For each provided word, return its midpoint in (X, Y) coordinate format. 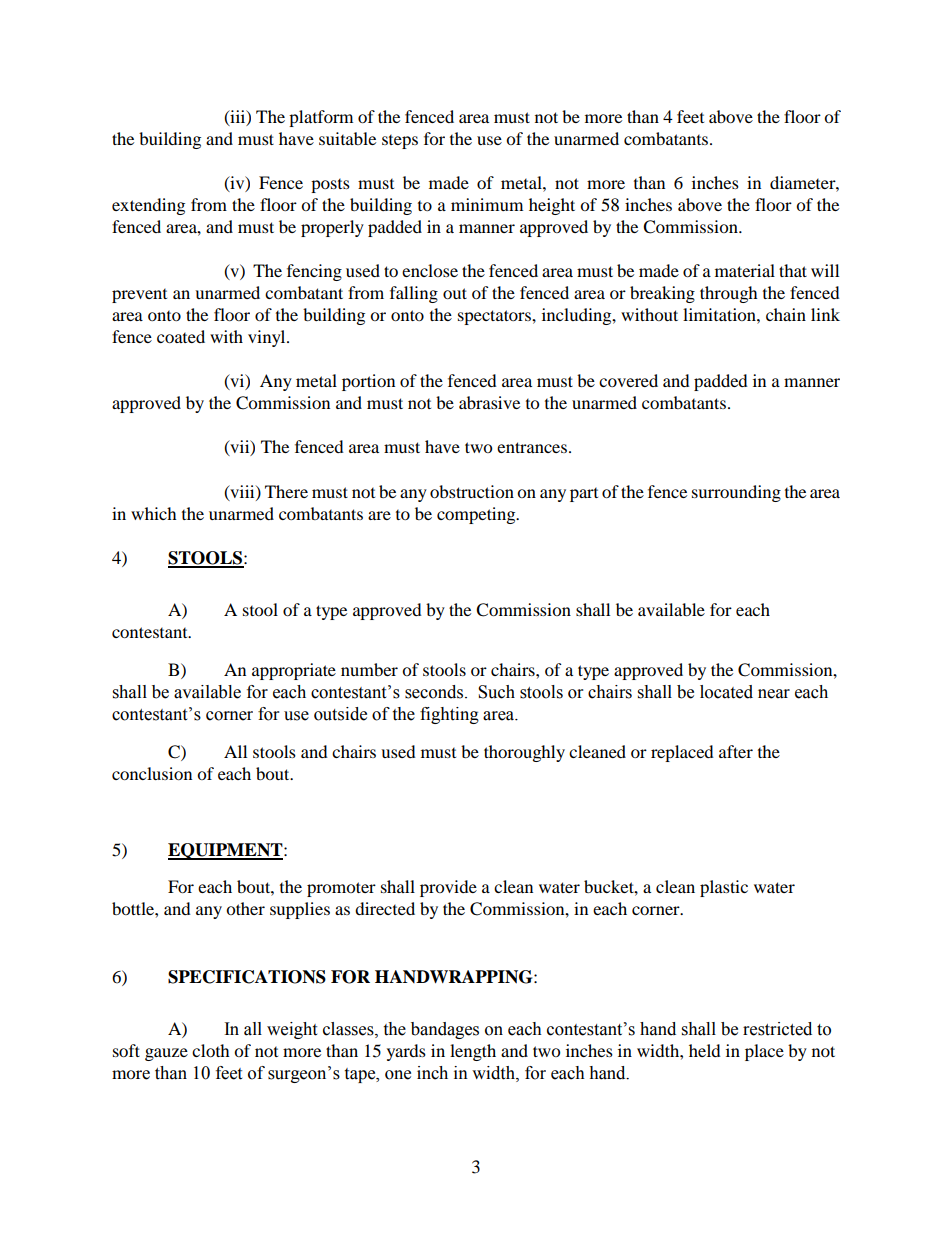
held (705, 1050)
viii (242, 492)
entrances (532, 447)
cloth (211, 1050)
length (473, 1052)
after (736, 751)
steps (400, 142)
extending (148, 206)
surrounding (736, 493)
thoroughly (524, 753)
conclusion (152, 773)
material (745, 270)
